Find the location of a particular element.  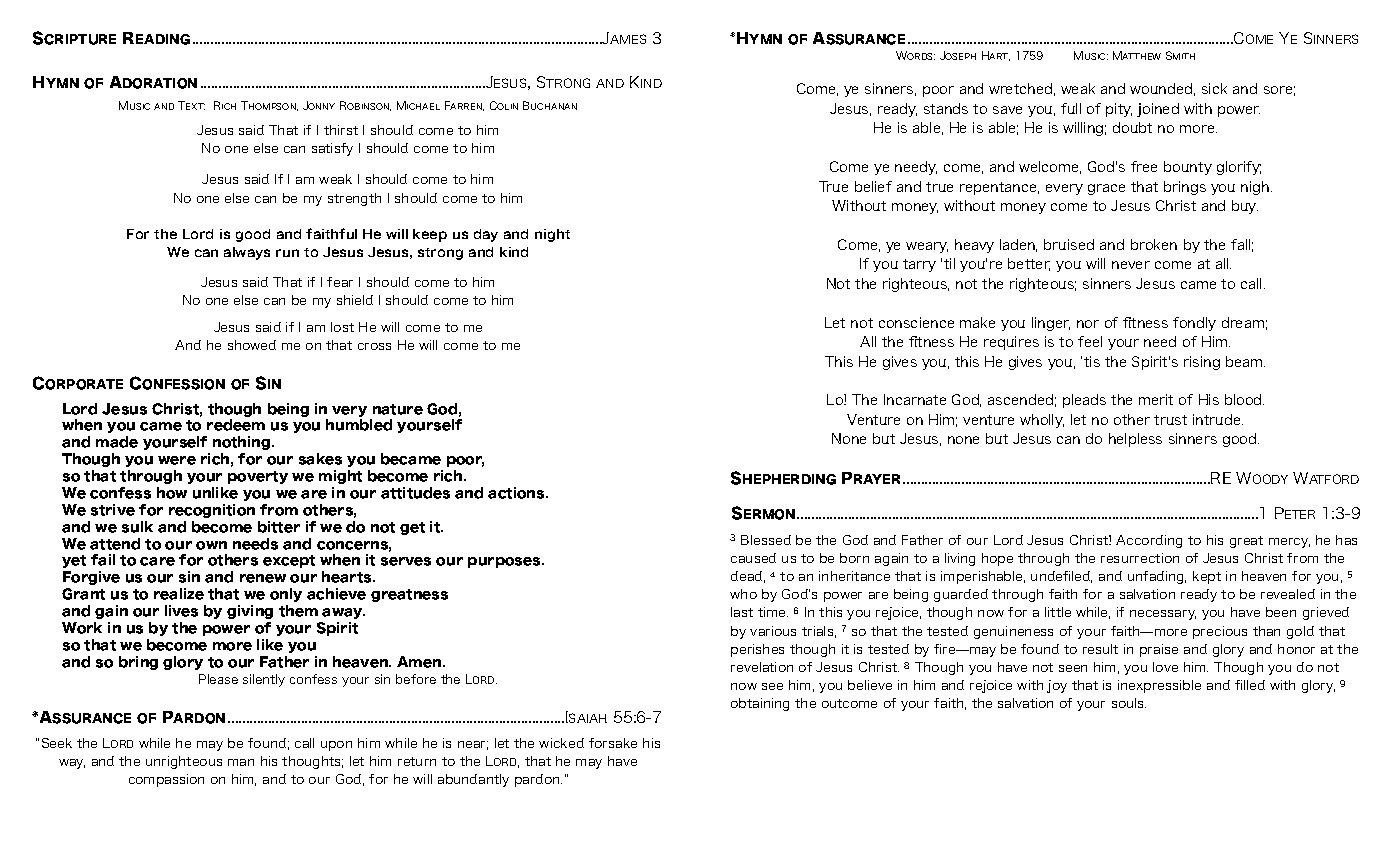

forsake is located at coordinates (613, 743).
